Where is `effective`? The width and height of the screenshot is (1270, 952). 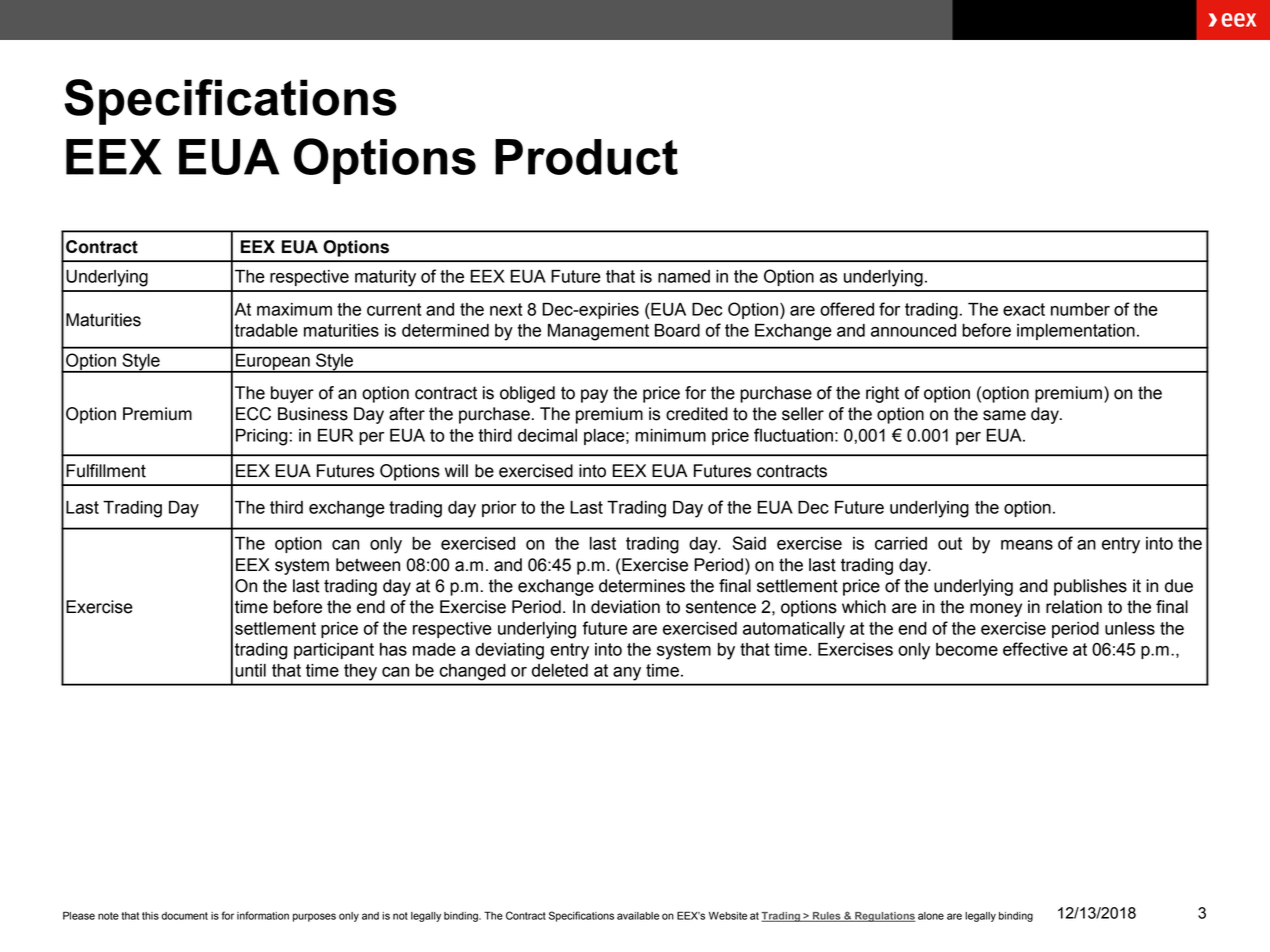 effective is located at coordinates (1035, 649).
